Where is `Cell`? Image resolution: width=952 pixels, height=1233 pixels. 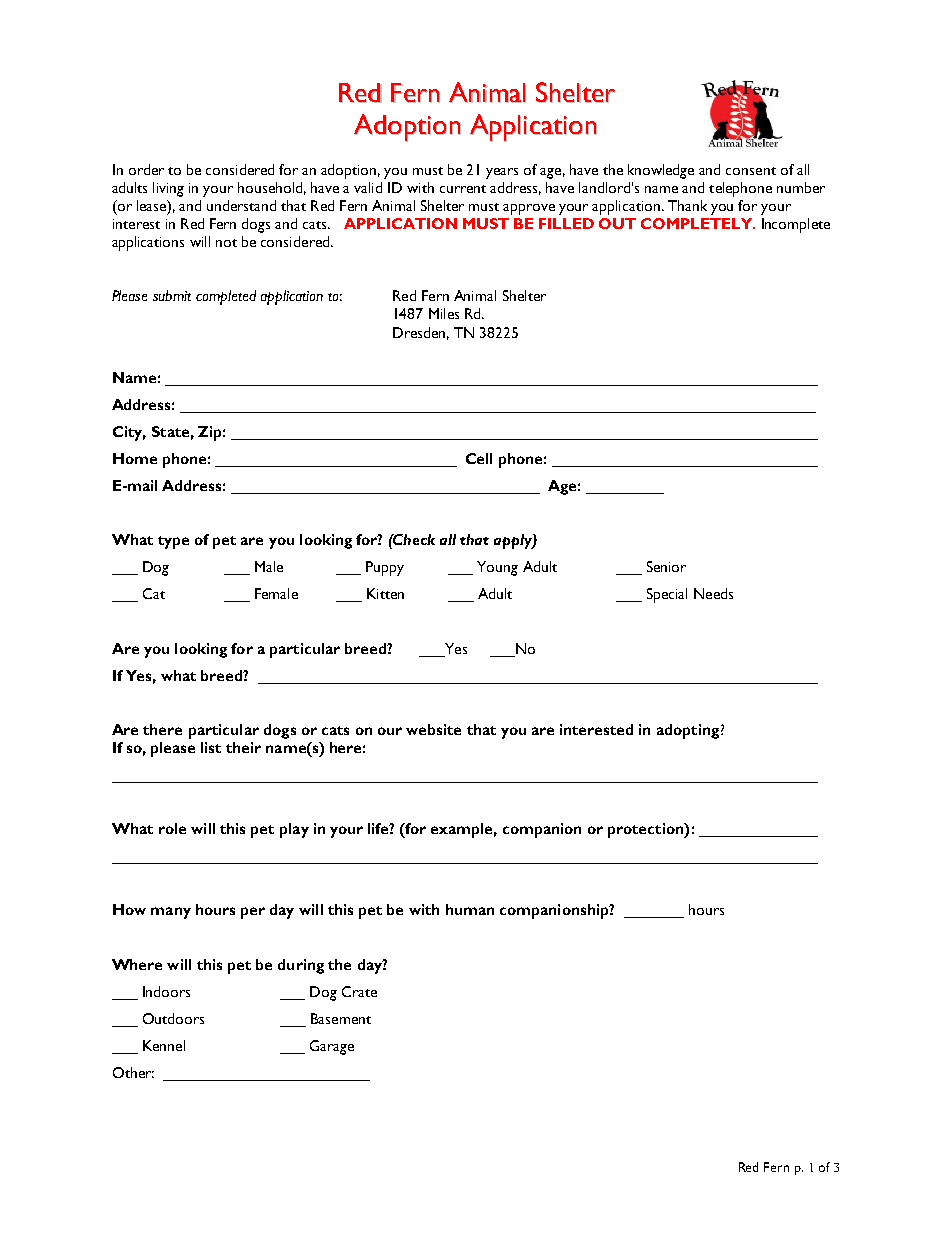 Cell is located at coordinates (479, 458).
